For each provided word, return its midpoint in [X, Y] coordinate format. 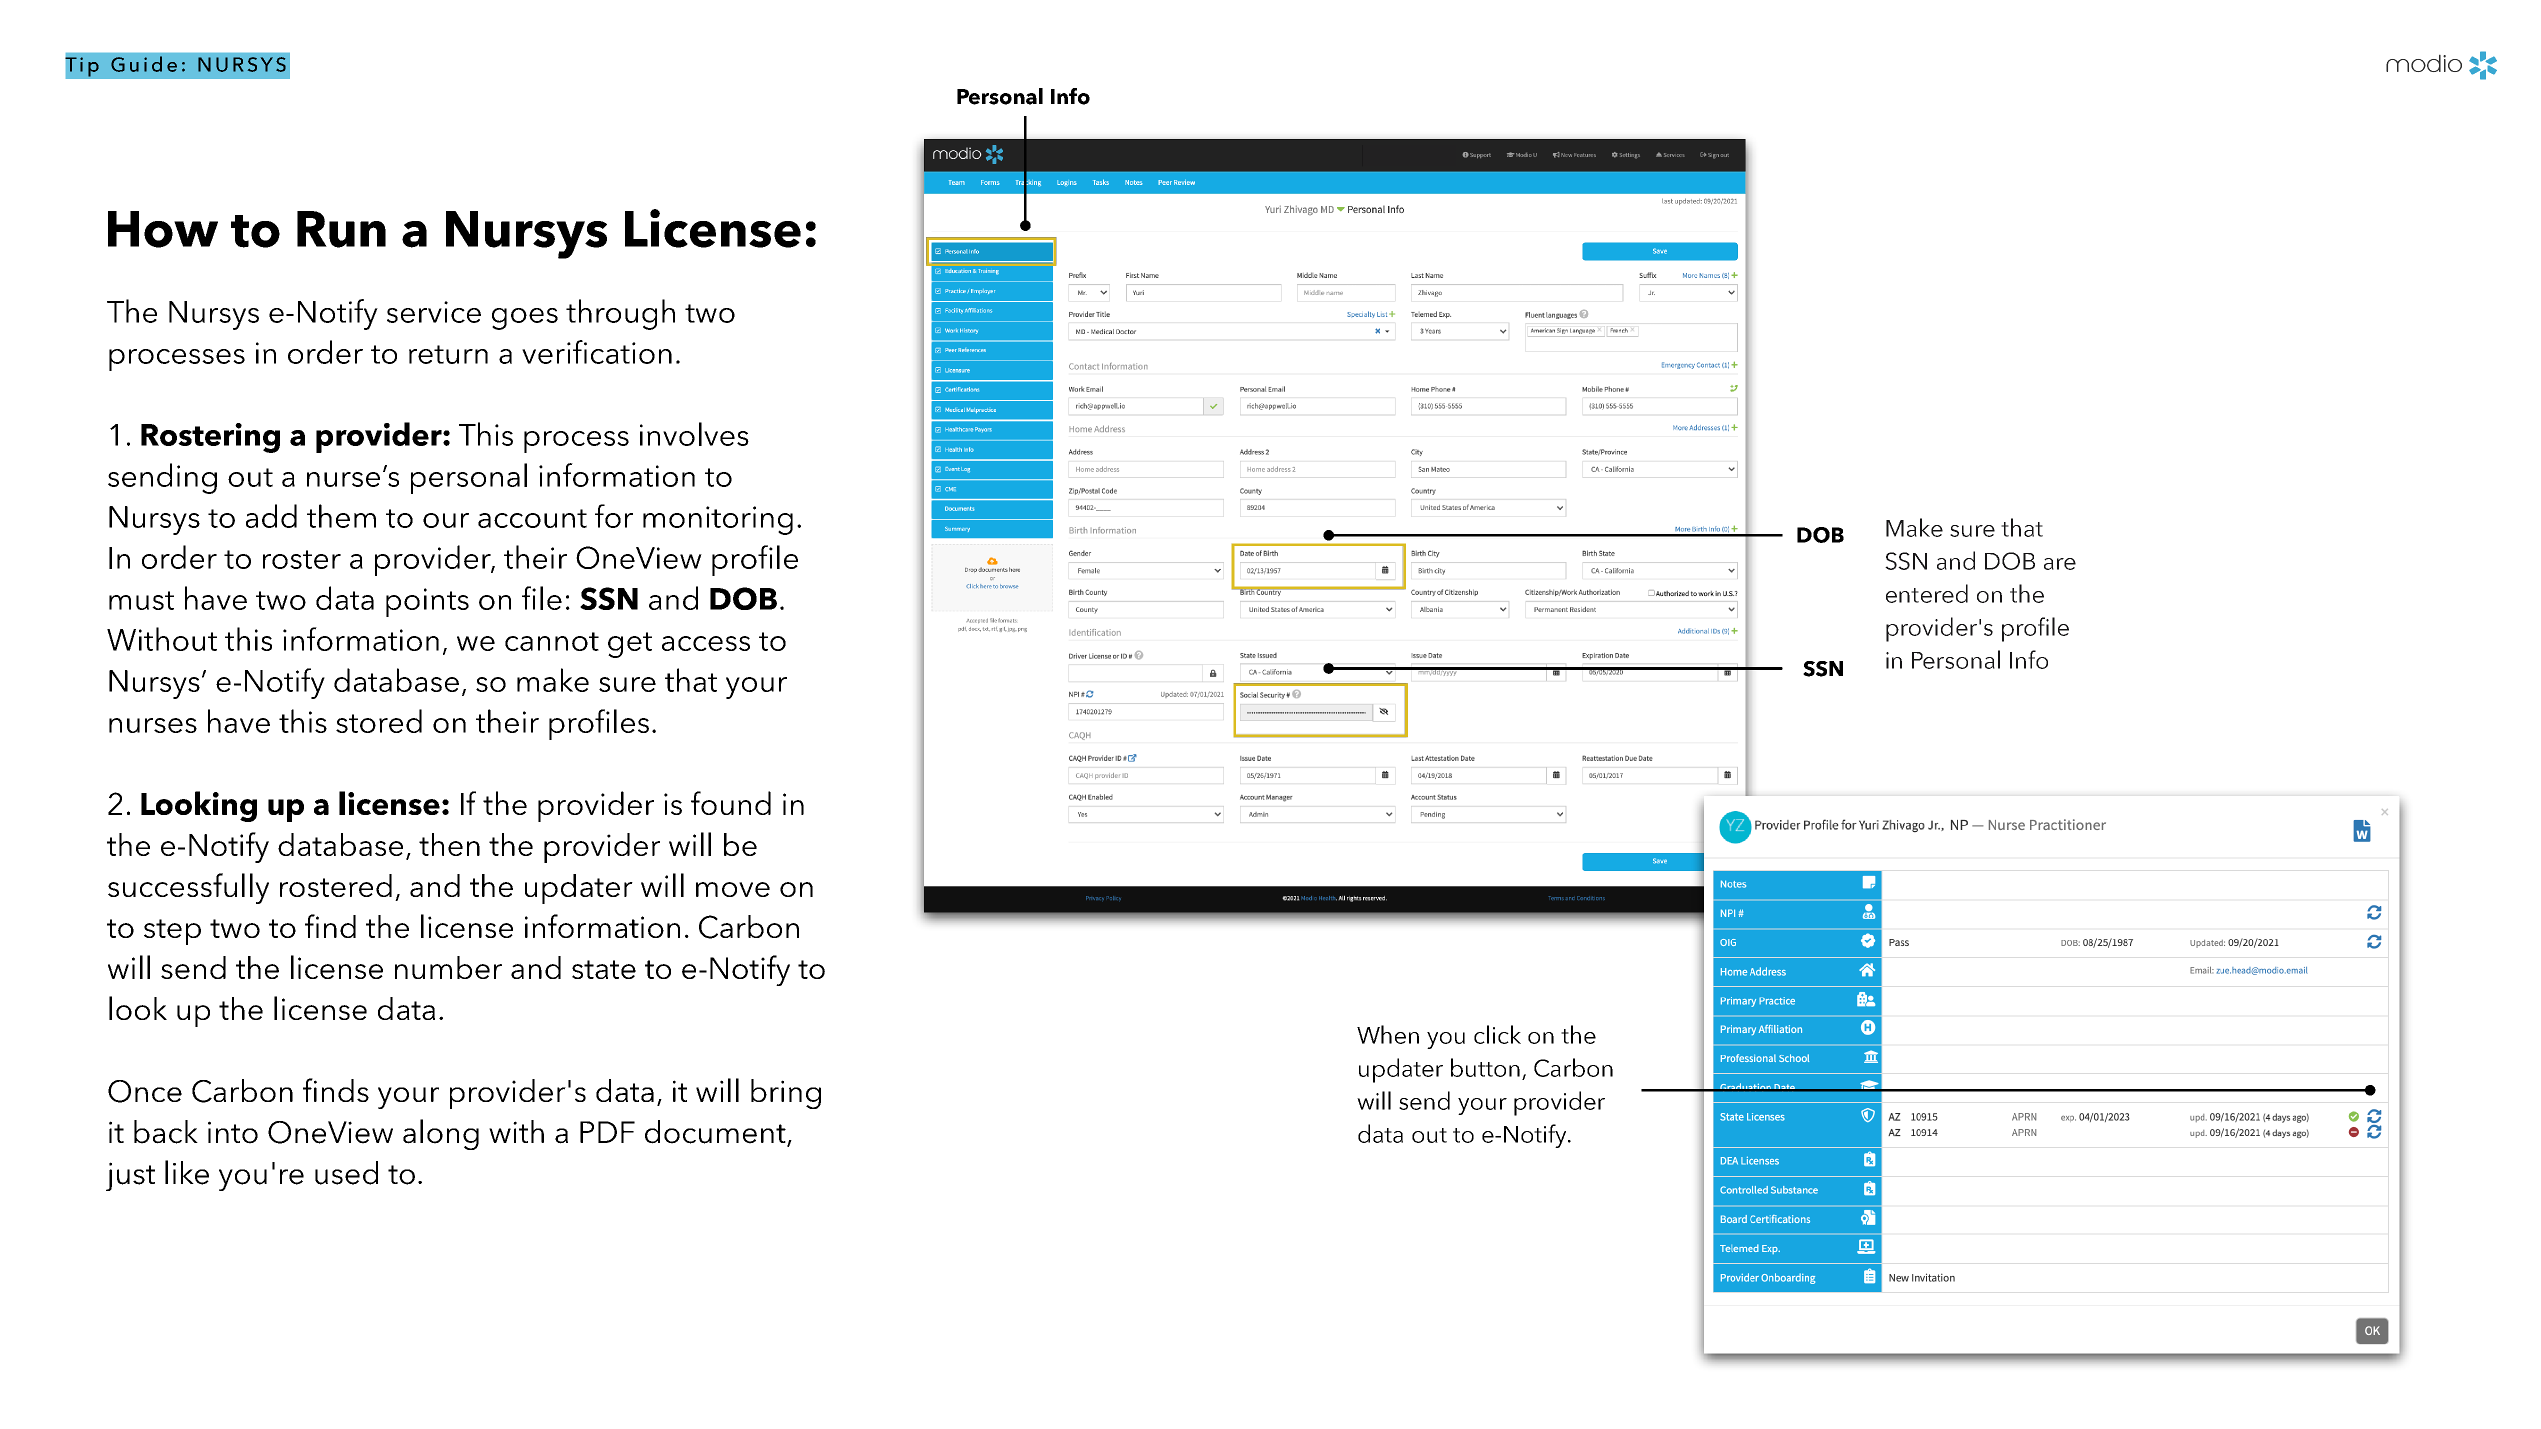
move [733, 889]
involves [694, 434]
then [449, 844]
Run [341, 229]
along [441, 1134]
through [620, 314]
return [448, 354]
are [2060, 564]
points [427, 602]
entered [1927, 593]
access [706, 643]
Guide [144, 64]
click [1497, 1034]
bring [786, 1094]
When [1388, 1034]
